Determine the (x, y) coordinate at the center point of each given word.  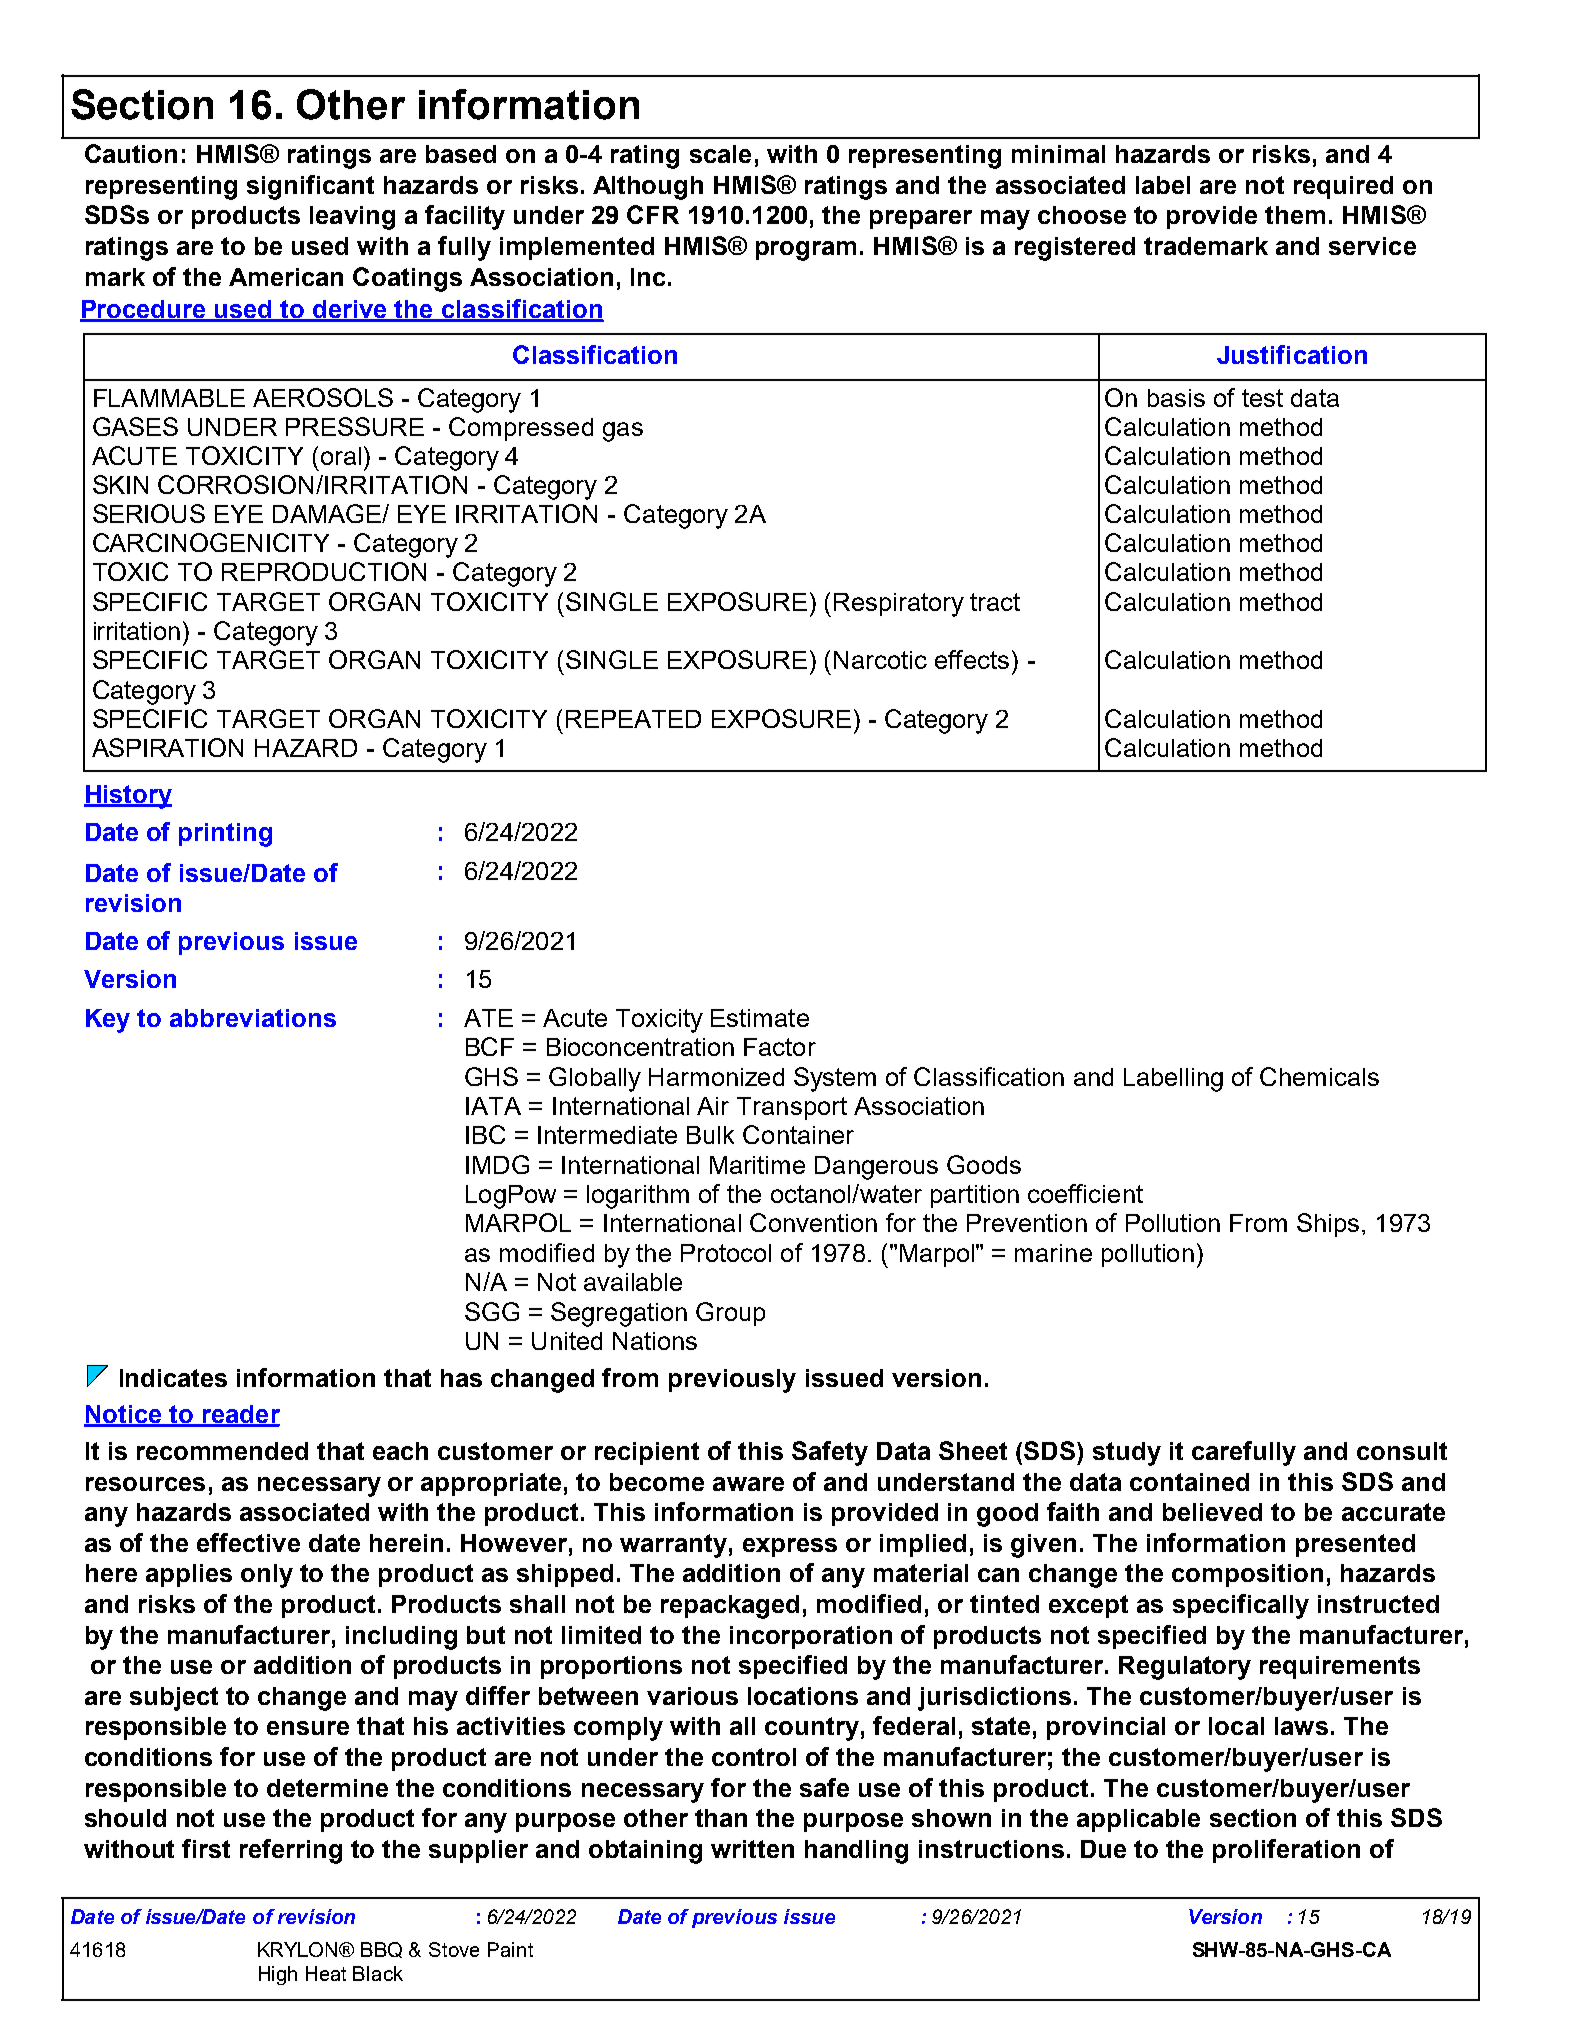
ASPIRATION (167, 747)
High (278, 1975)
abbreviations (253, 1018)
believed (1212, 1512)
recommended (222, 1451)
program (806, 251)
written (752, 1849)
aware (748, 1484)
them (1295, 215)
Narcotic (880, 660)
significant (310, 187)
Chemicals (1319, 1076)
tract (995, 602)
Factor (780, 1047)
